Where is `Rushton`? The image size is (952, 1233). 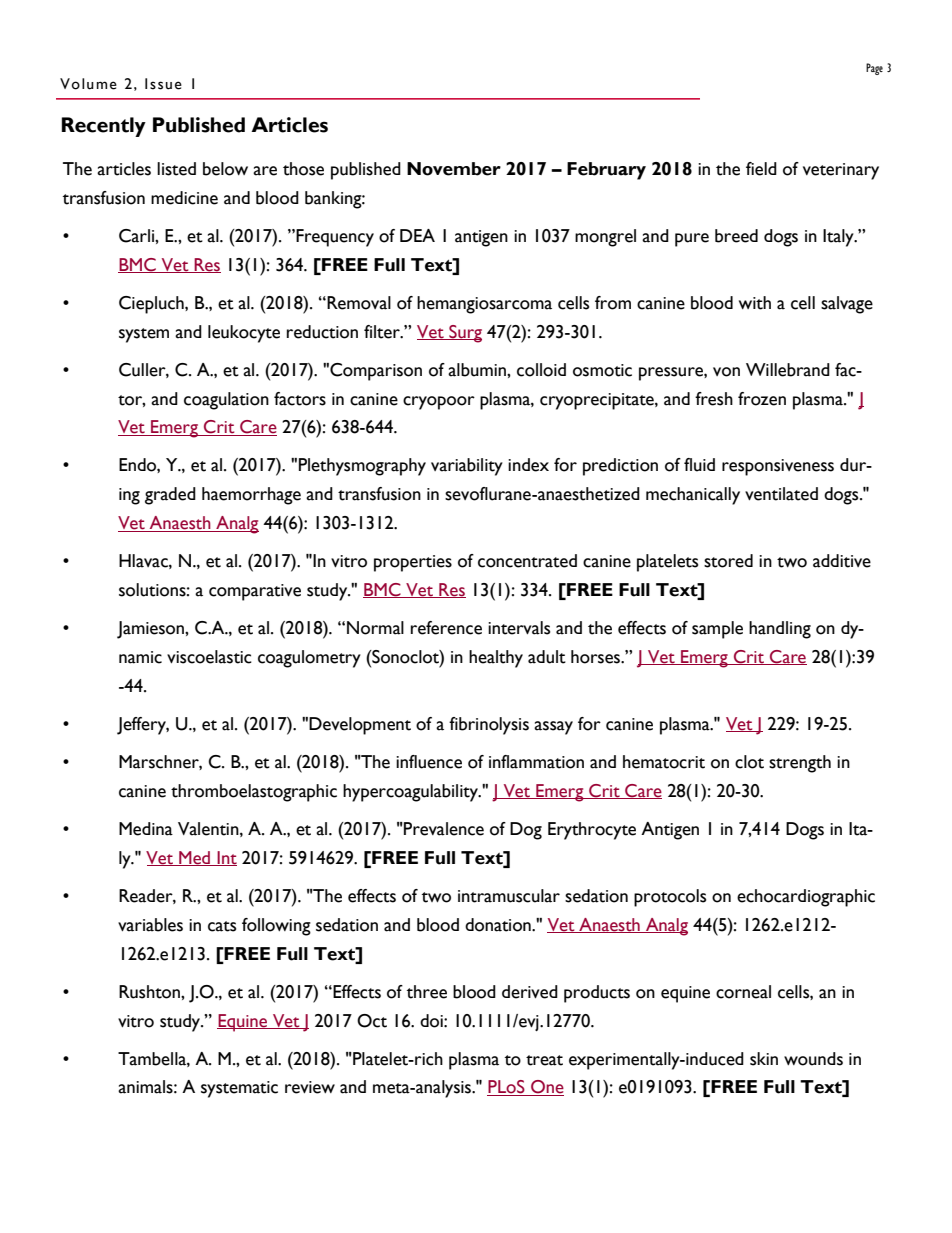
Rushton is located at coordinates (150, 992).
